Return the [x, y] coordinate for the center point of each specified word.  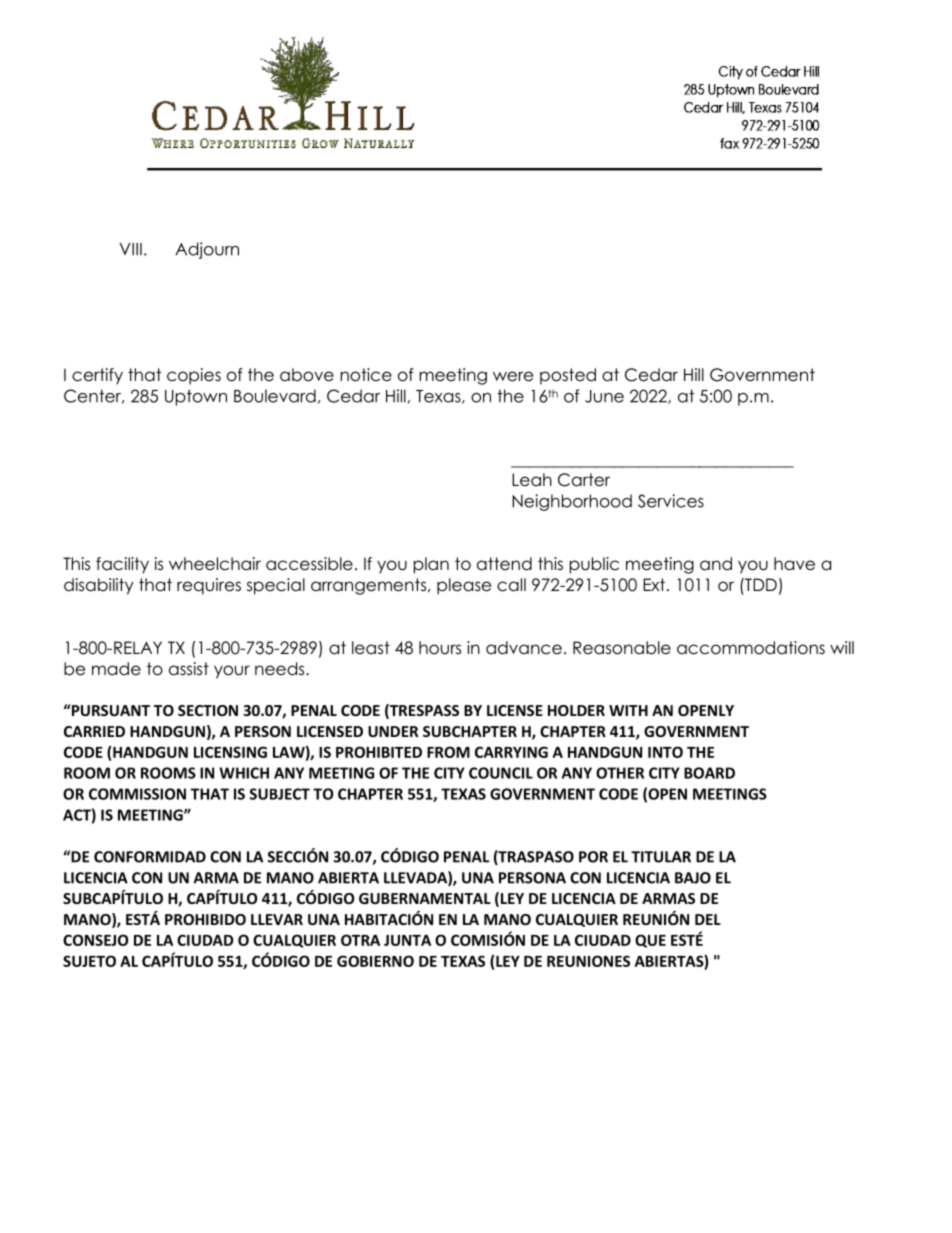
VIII [131, 249]
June [604, 396]
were [513, 376]
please [464, 586]
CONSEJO [95, 940]
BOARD [709, 773]
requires [209, 586]
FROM [448, 752]
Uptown [196, 397]
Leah [532, 480]
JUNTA [407, 940]
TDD [760, 584]
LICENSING [230, 752]
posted [568, 376]
